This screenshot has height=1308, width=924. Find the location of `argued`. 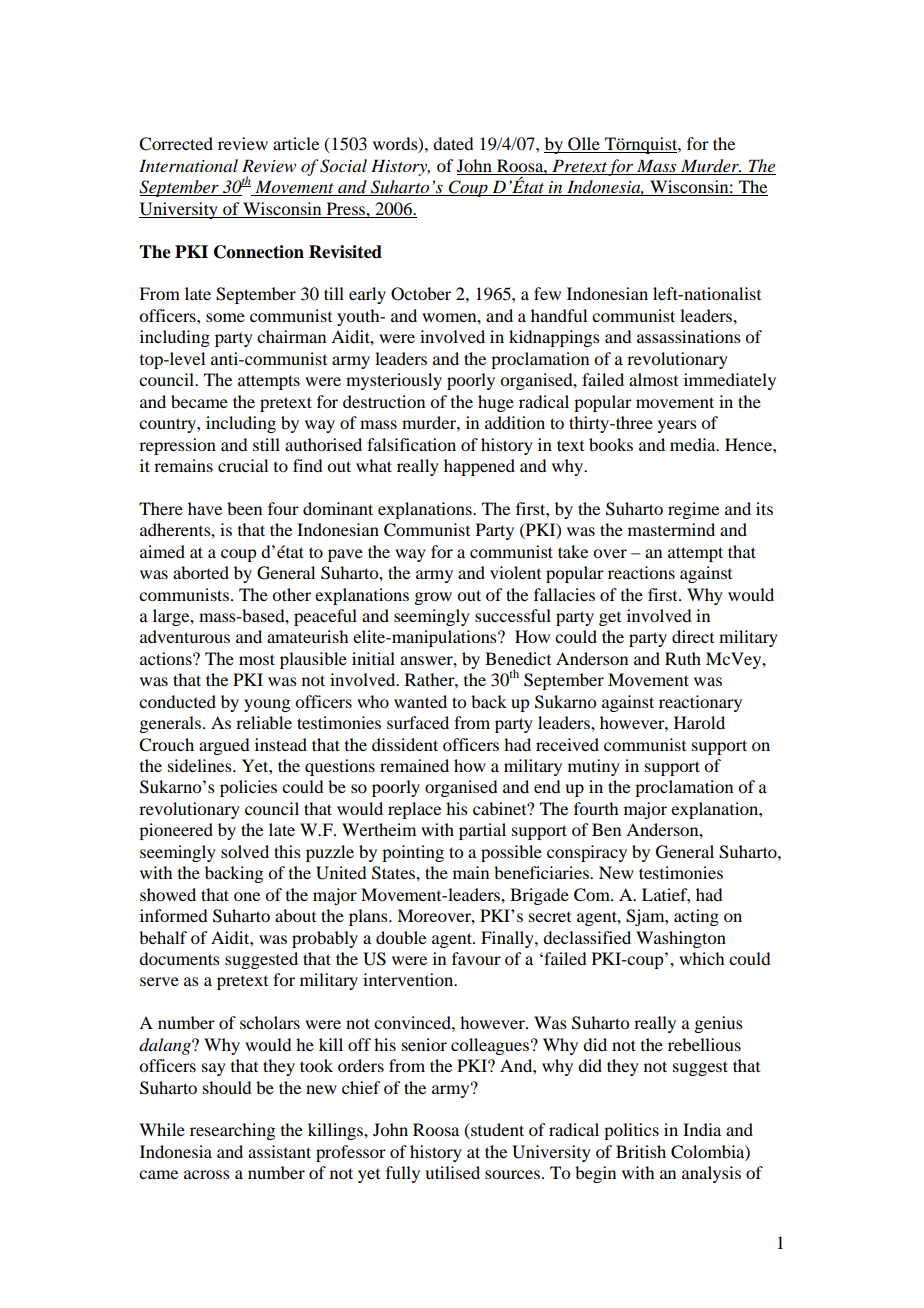

argued is located at coordinates (224, 746).
